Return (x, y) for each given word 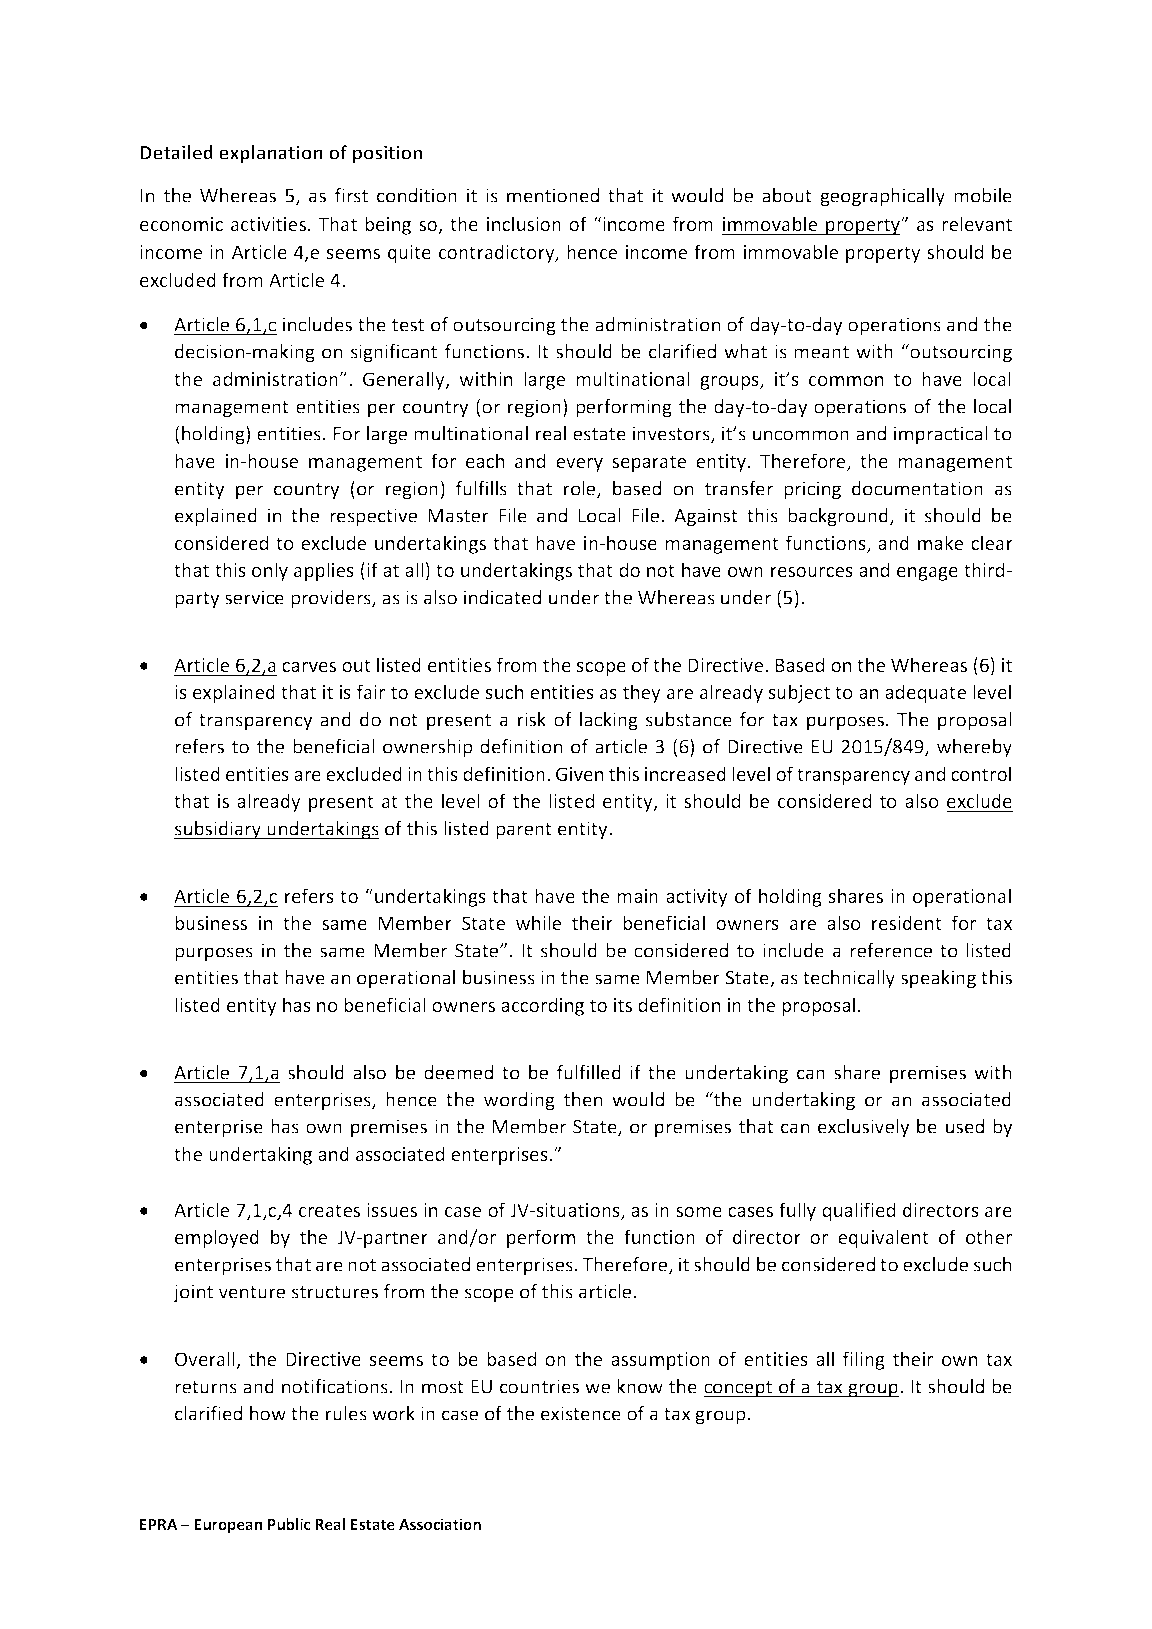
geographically (882, 197)
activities (268, 224)
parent (524, 831)
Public (289, 1524)
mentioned (553, 195)
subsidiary (219, 830)
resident (907, 922)
